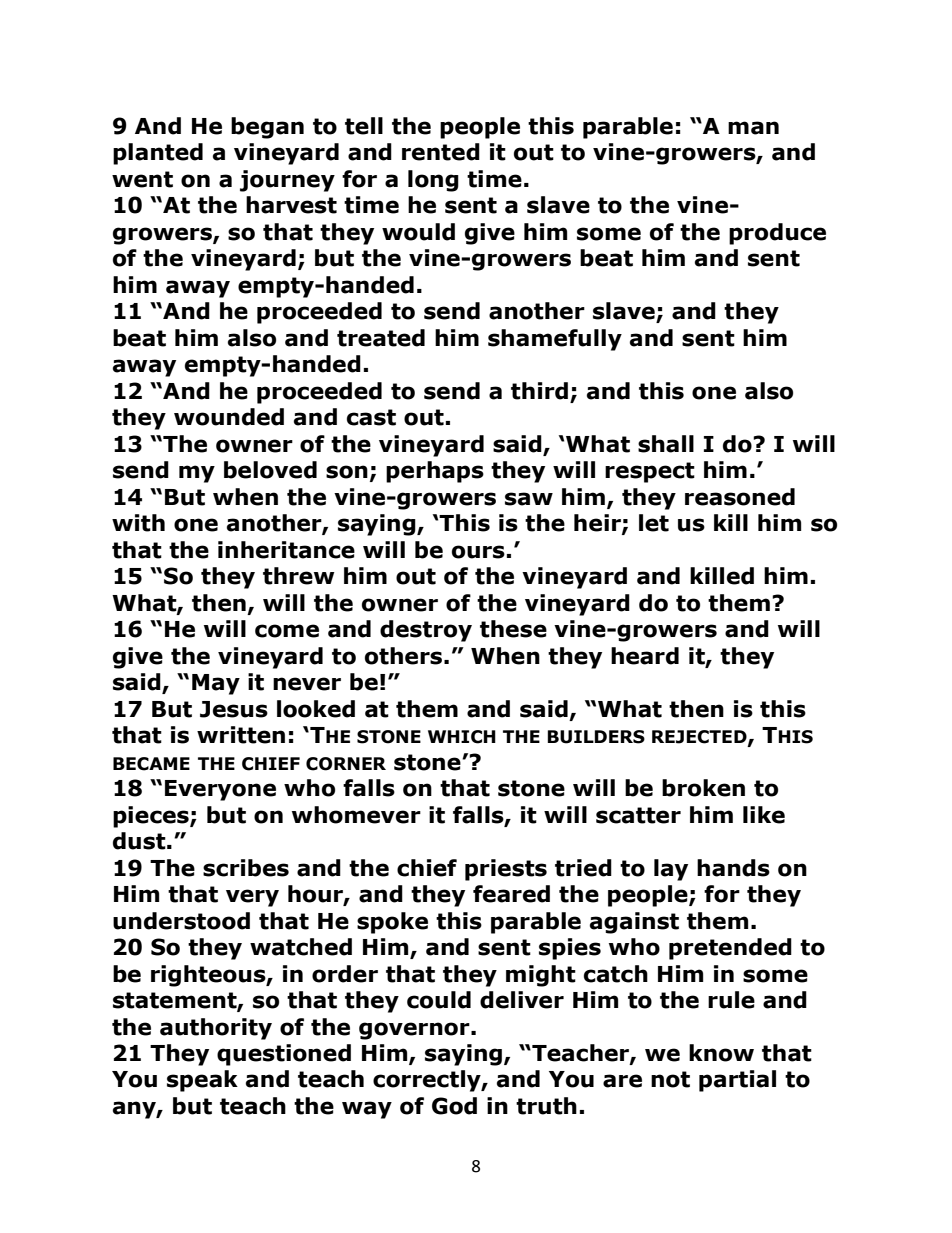  I want to click on perhaps, so click(435, 472).
